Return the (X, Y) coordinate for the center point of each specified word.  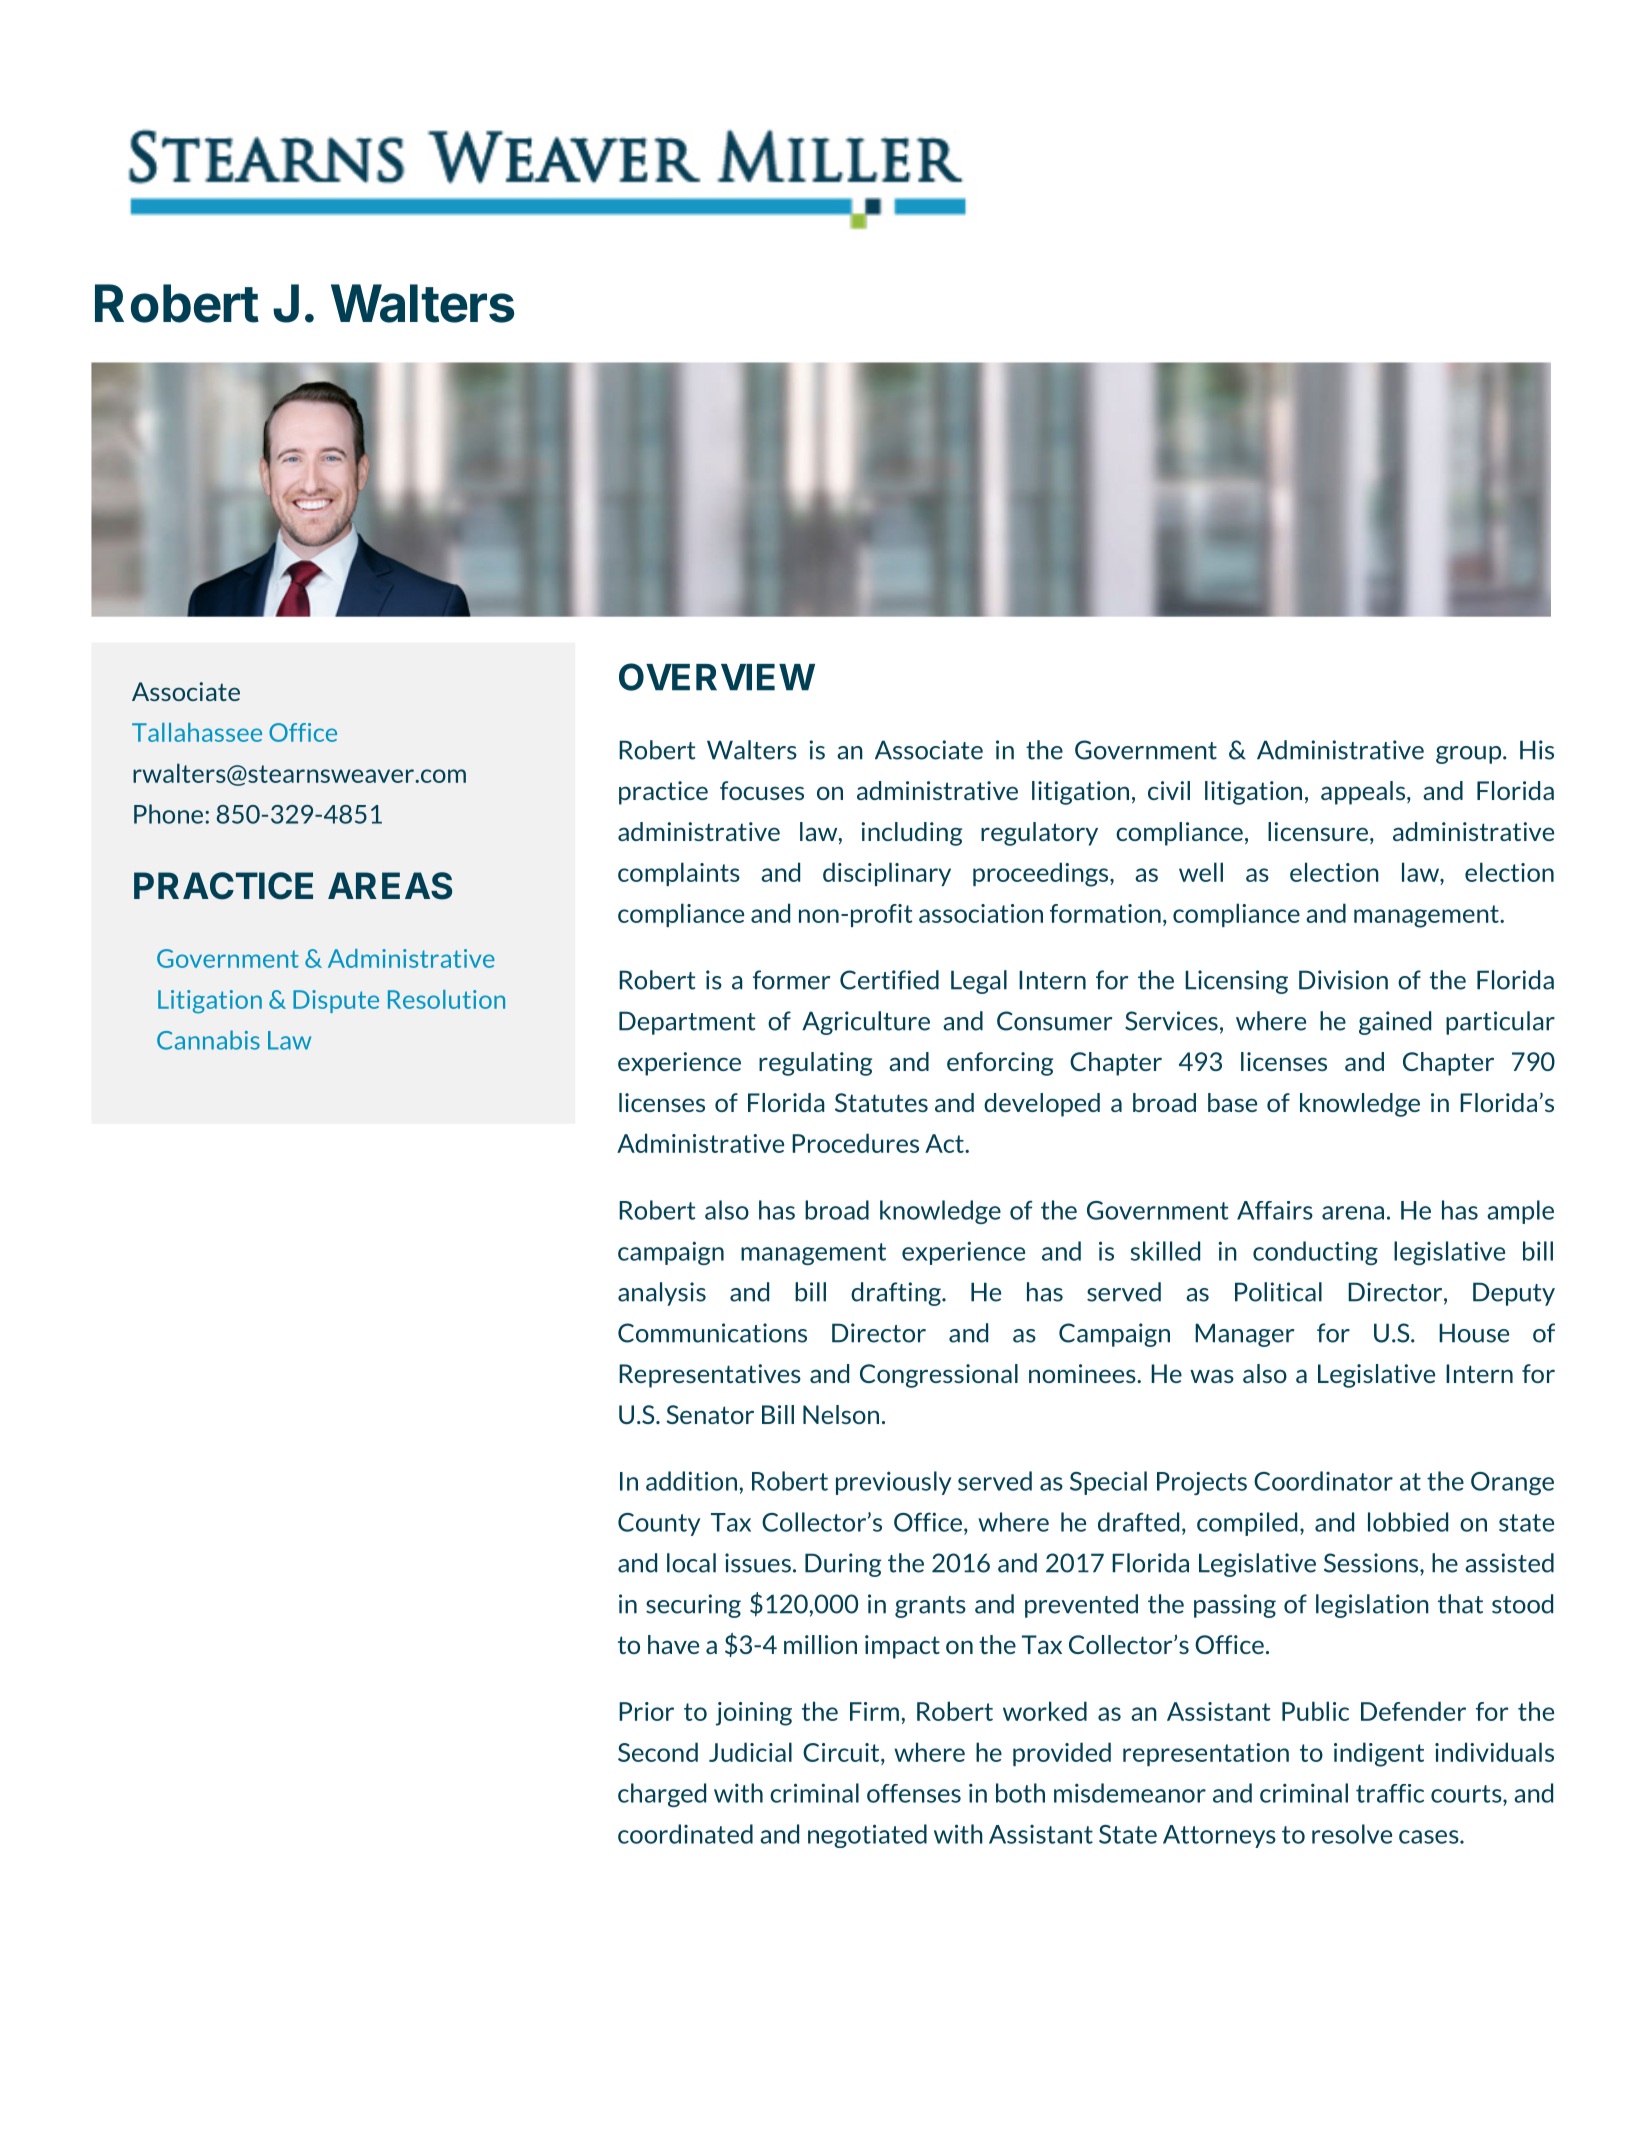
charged (662, 1795)
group (1470, 755)
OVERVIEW (717, 677)
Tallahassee (197, 732)
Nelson (841, 1414)
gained (1395, 1023)
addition (691, 1481)
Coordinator (1323, 1481)
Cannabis (208, 1040)
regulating (815, 1064)
